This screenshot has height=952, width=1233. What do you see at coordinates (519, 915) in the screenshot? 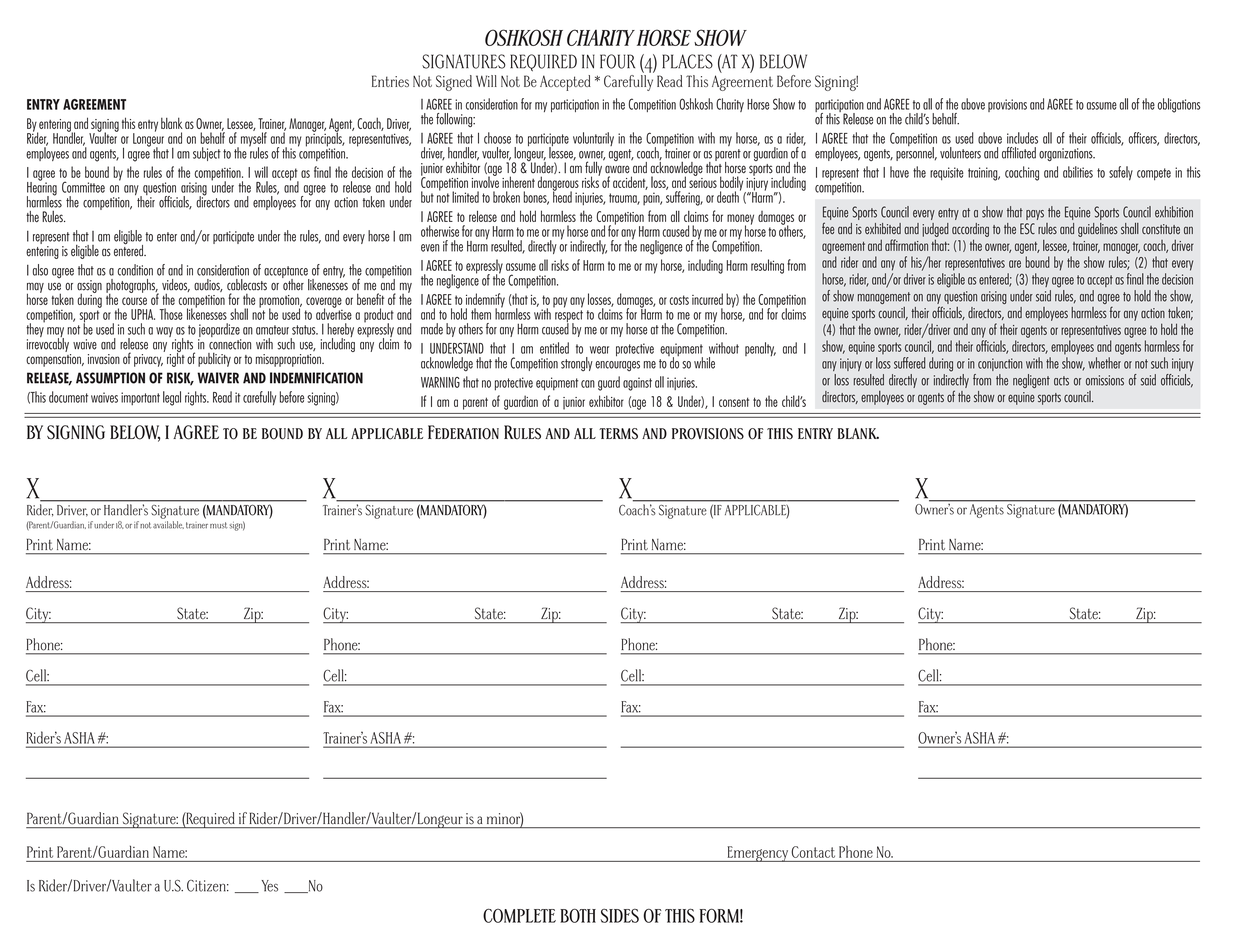
I see `COMPLETE` at bounding box center [519, 915].
